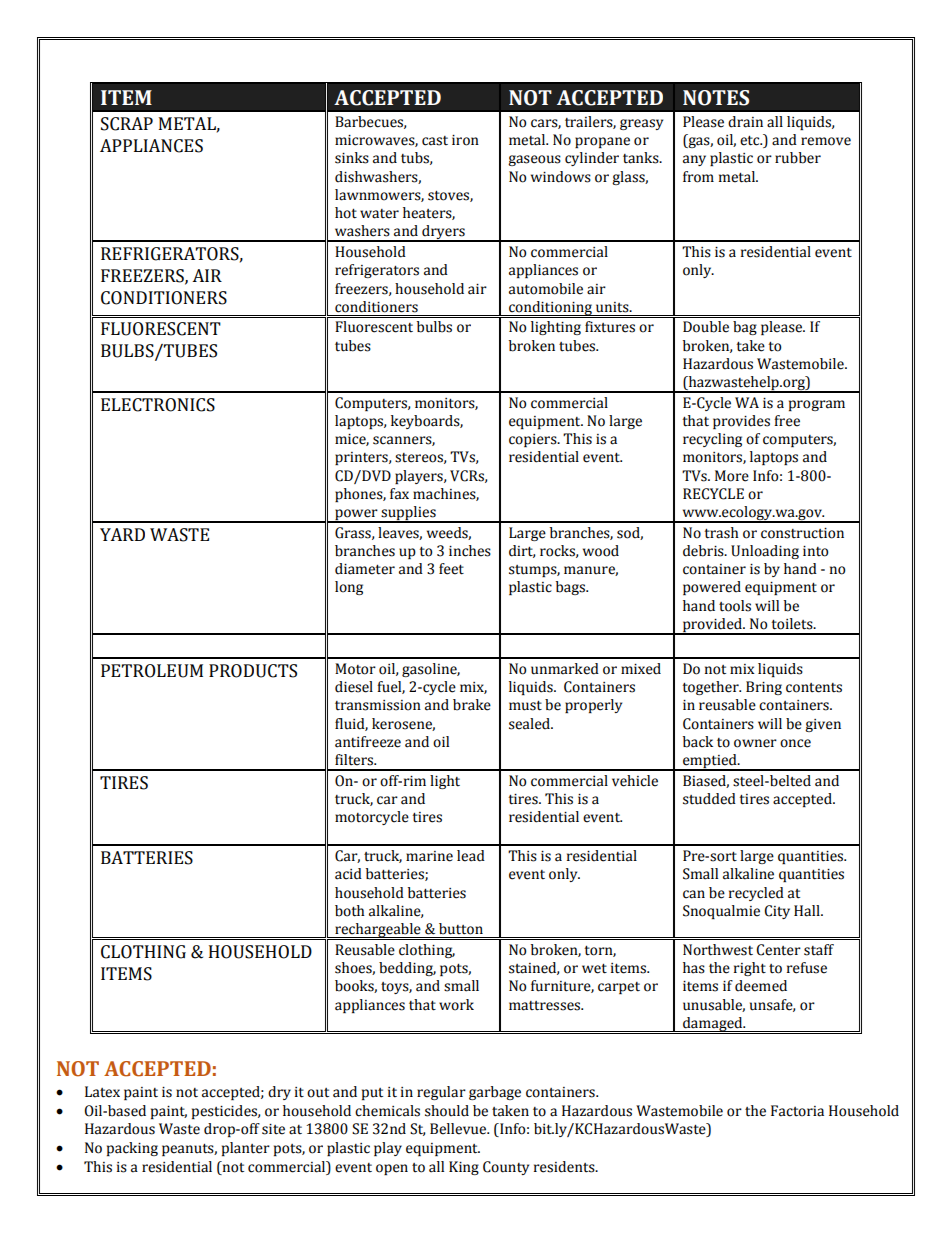  What do you see at coordinates (721, 533) in the image?
I see `trash` at bounding box center [721, 533].
